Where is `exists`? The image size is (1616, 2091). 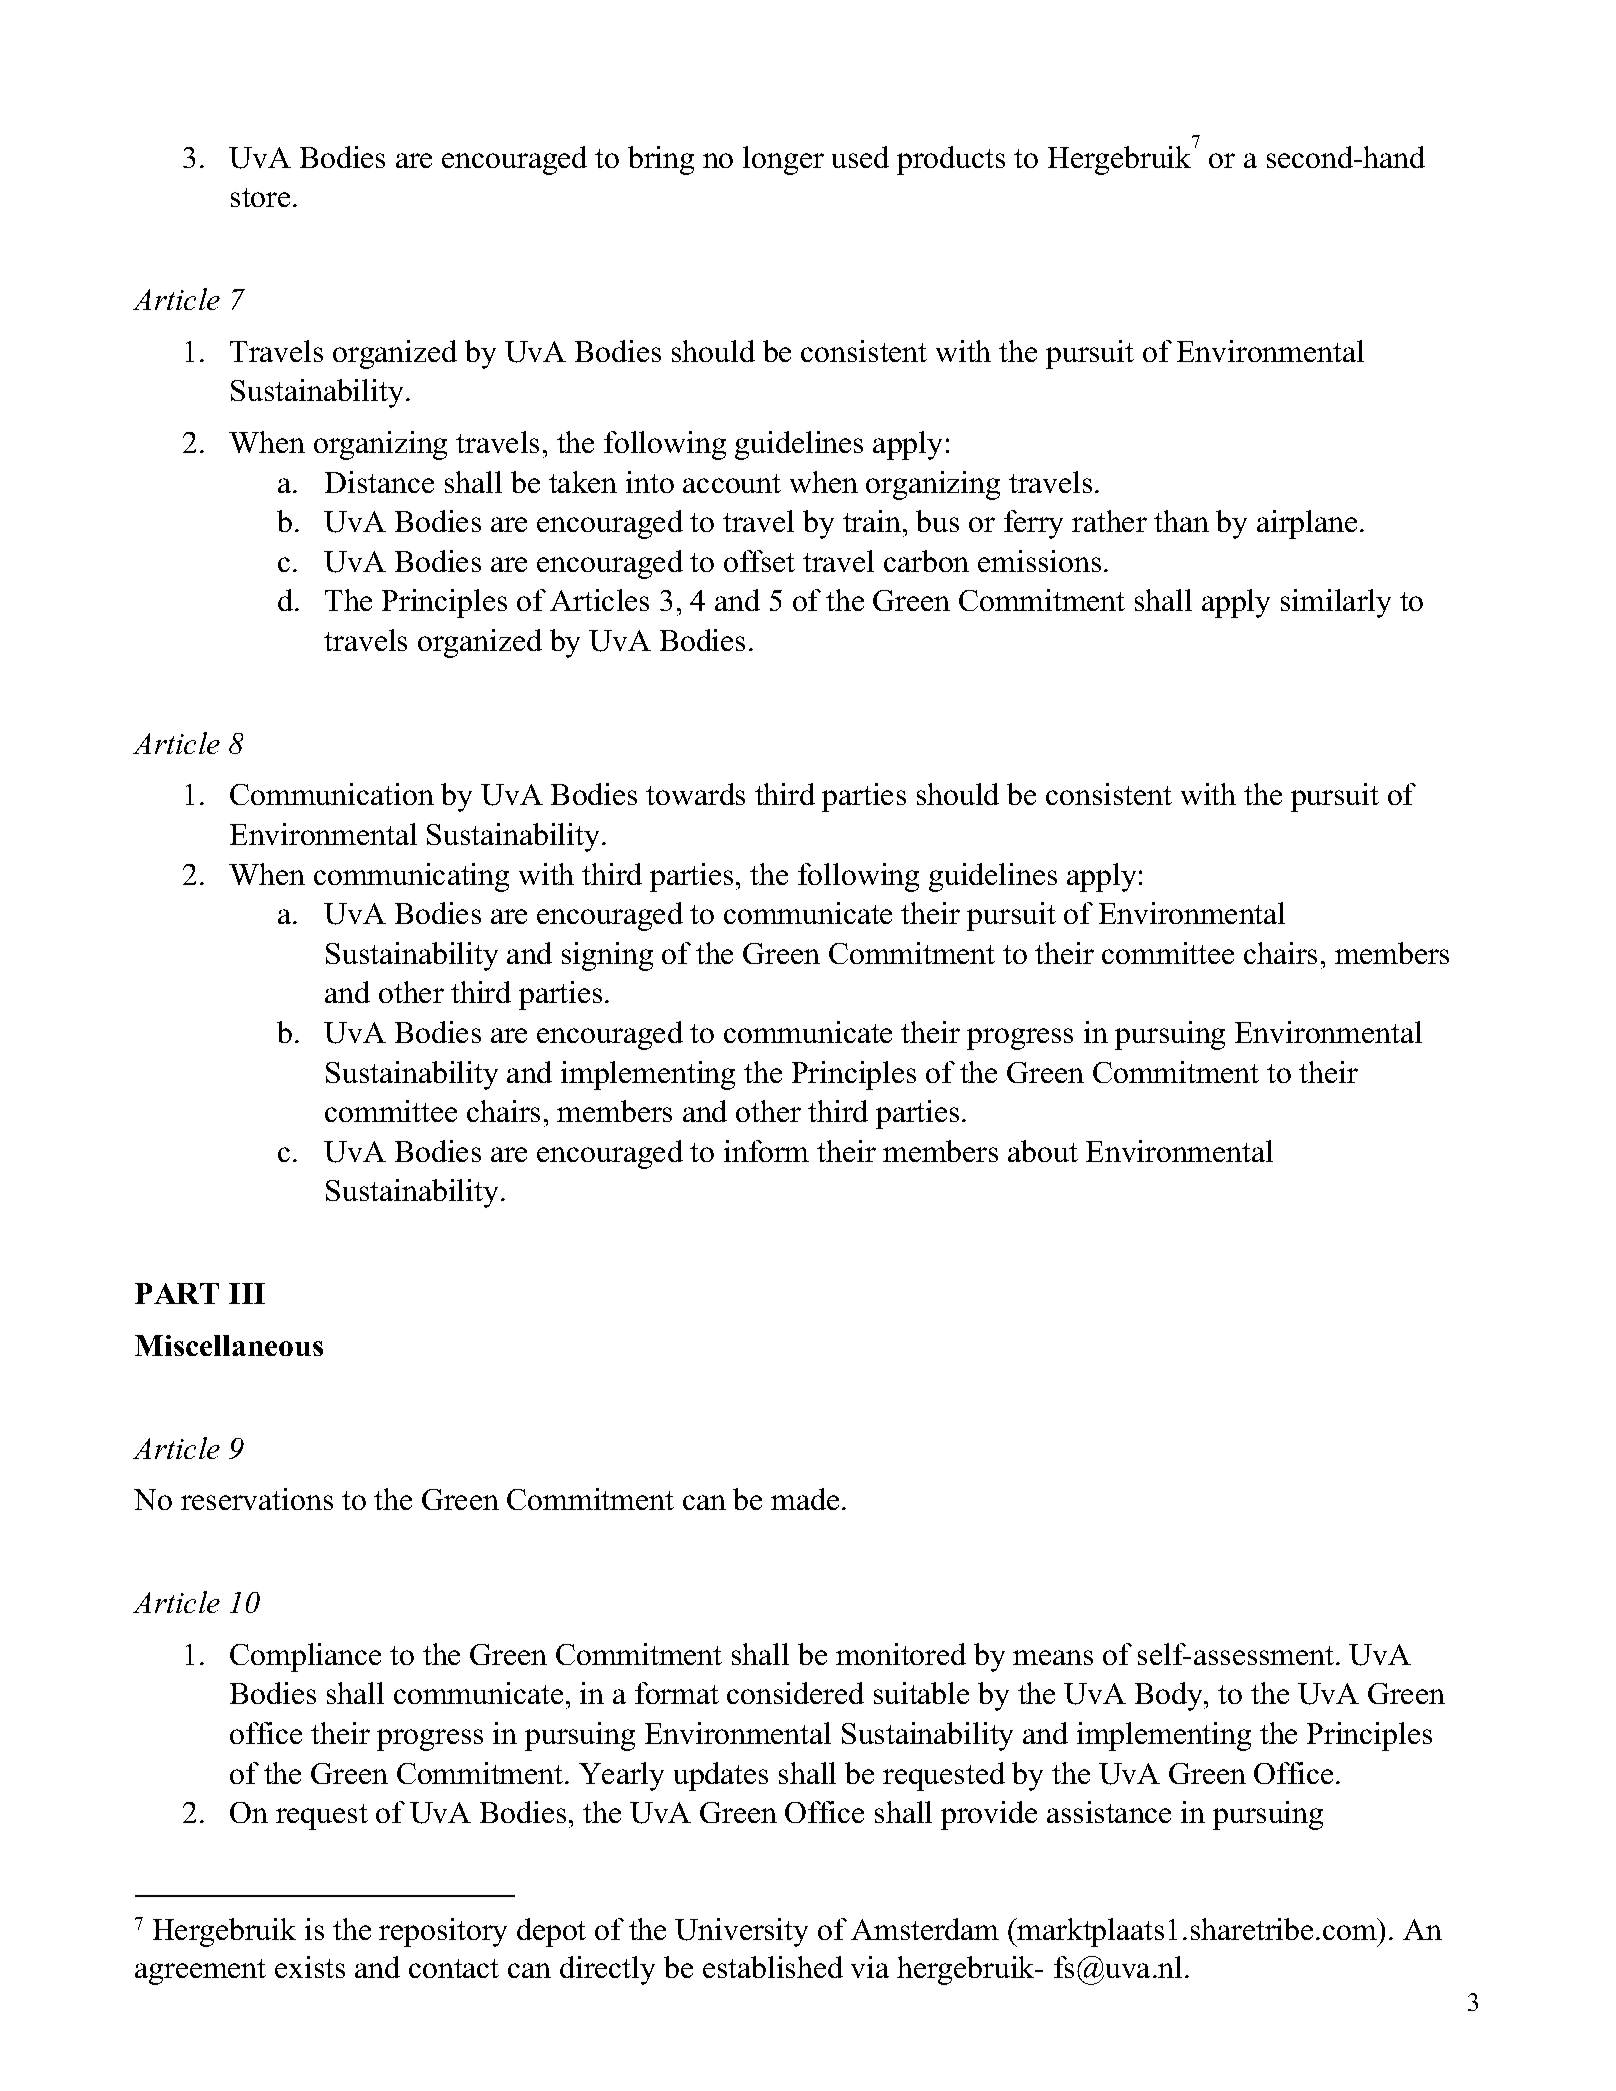 exists is located at coordinates (310, 1967).
